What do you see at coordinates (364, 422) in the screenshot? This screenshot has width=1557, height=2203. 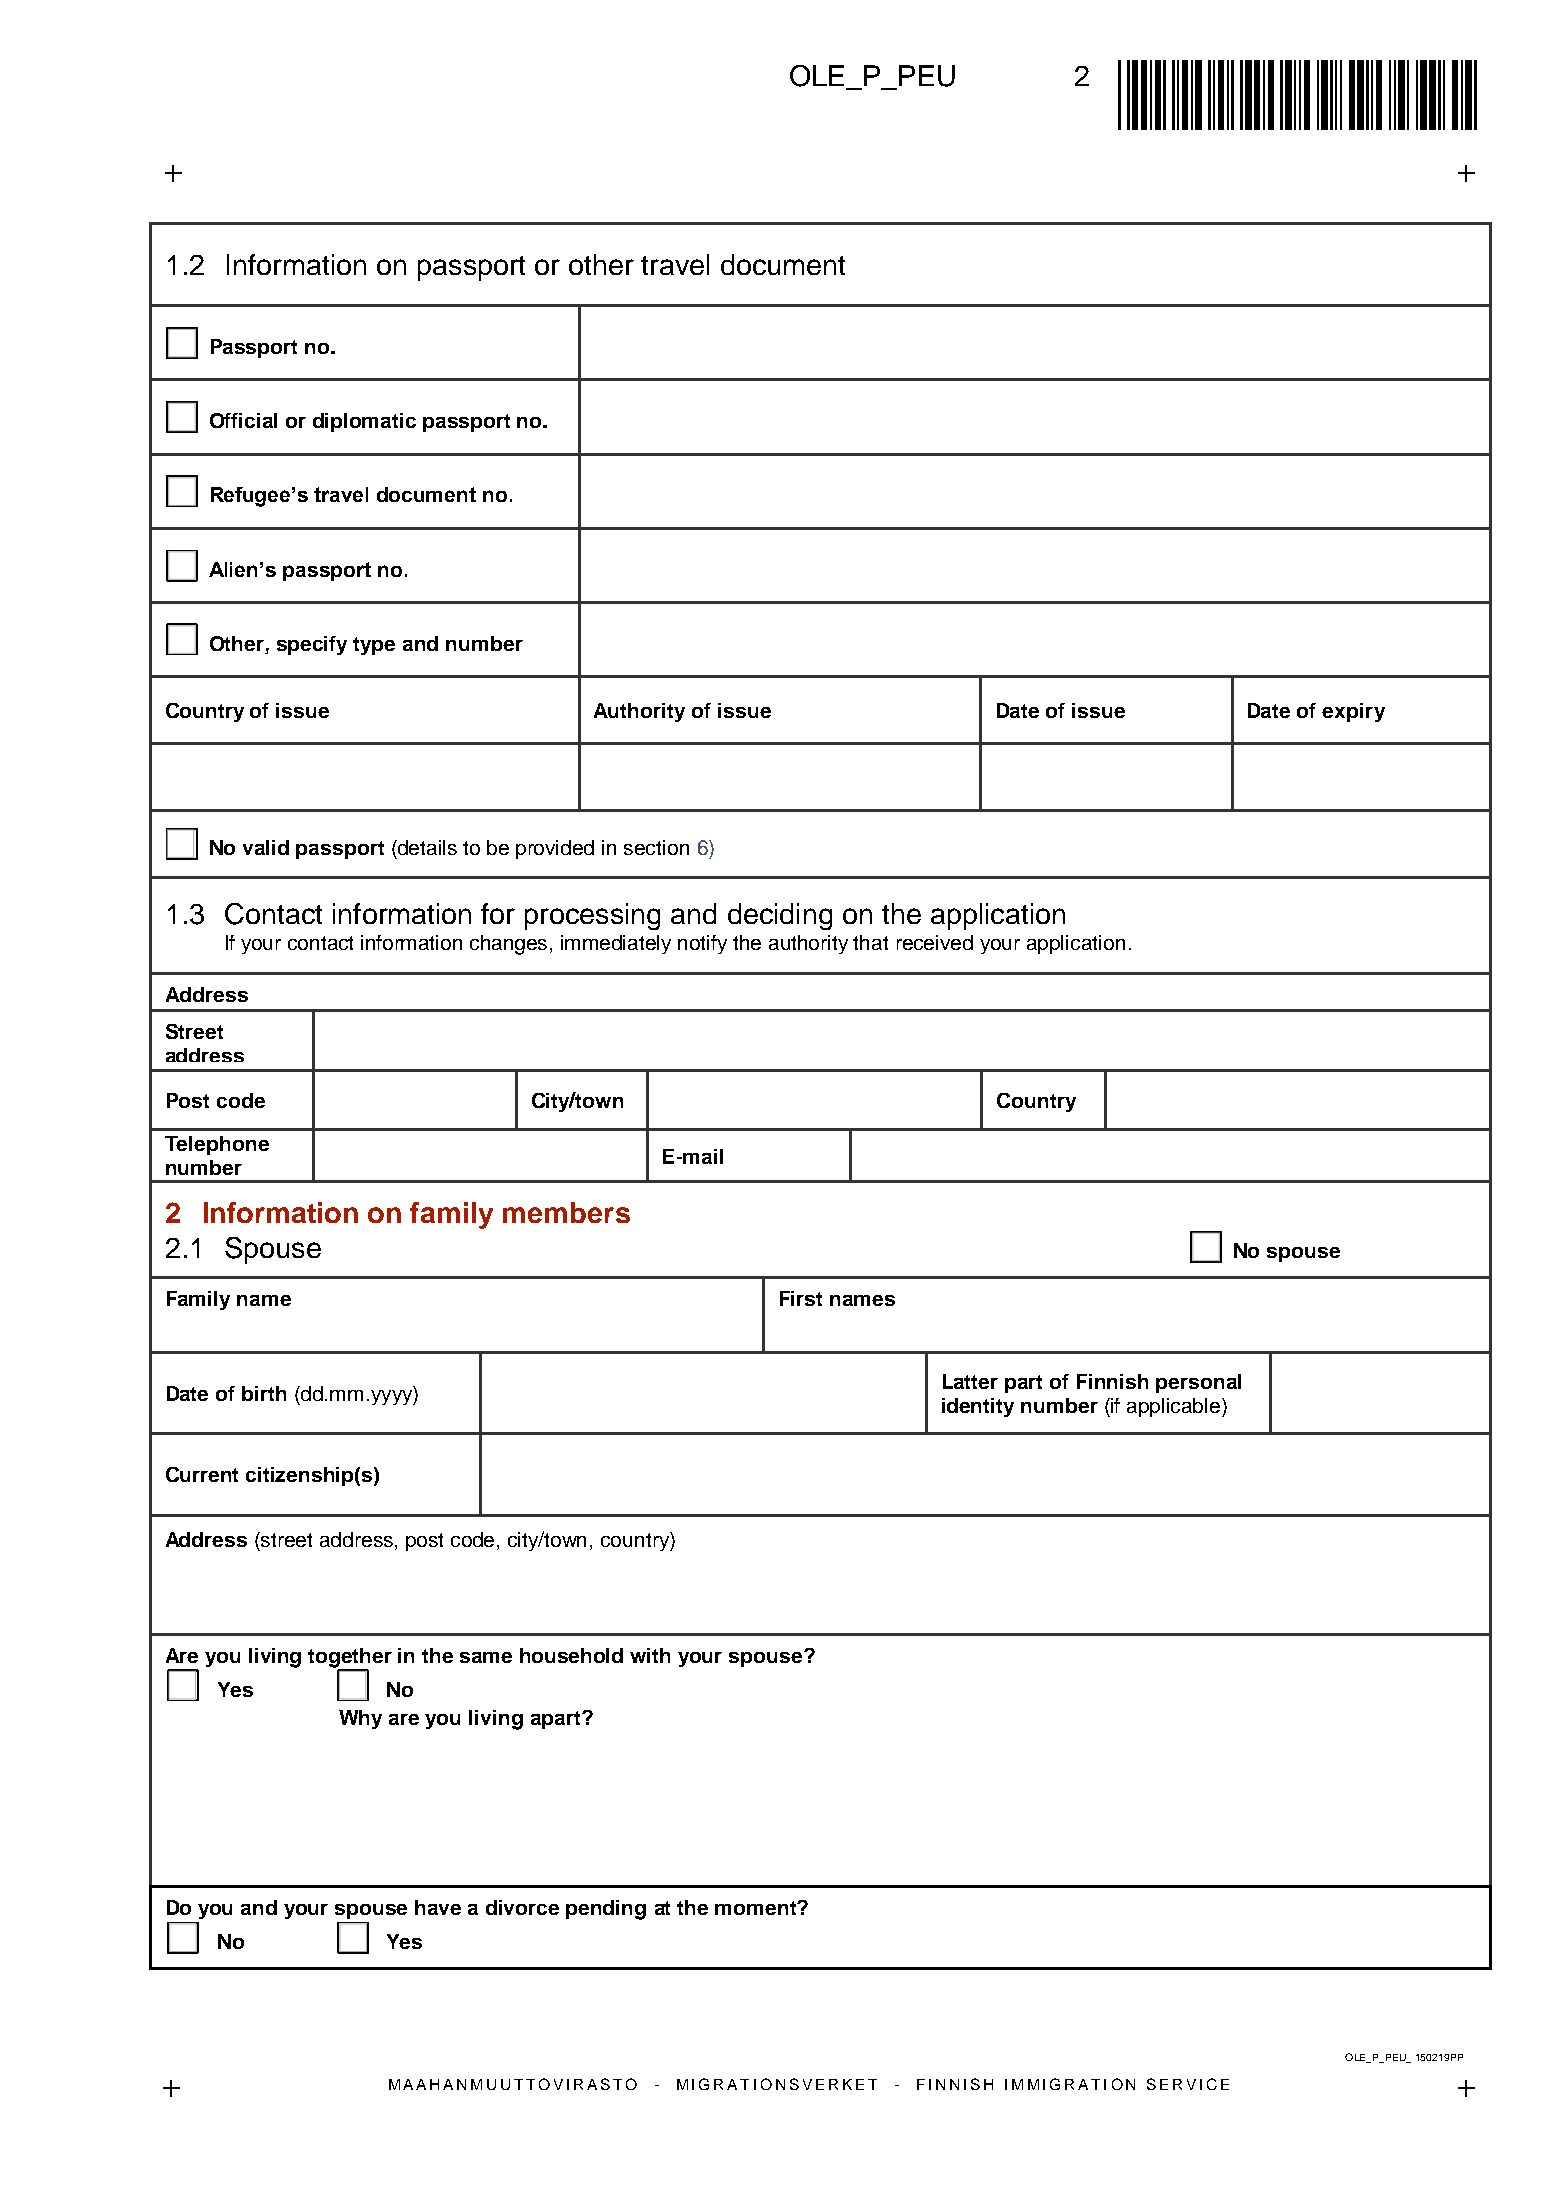 I see `diplomatic` at bounding box center [364, 422].
